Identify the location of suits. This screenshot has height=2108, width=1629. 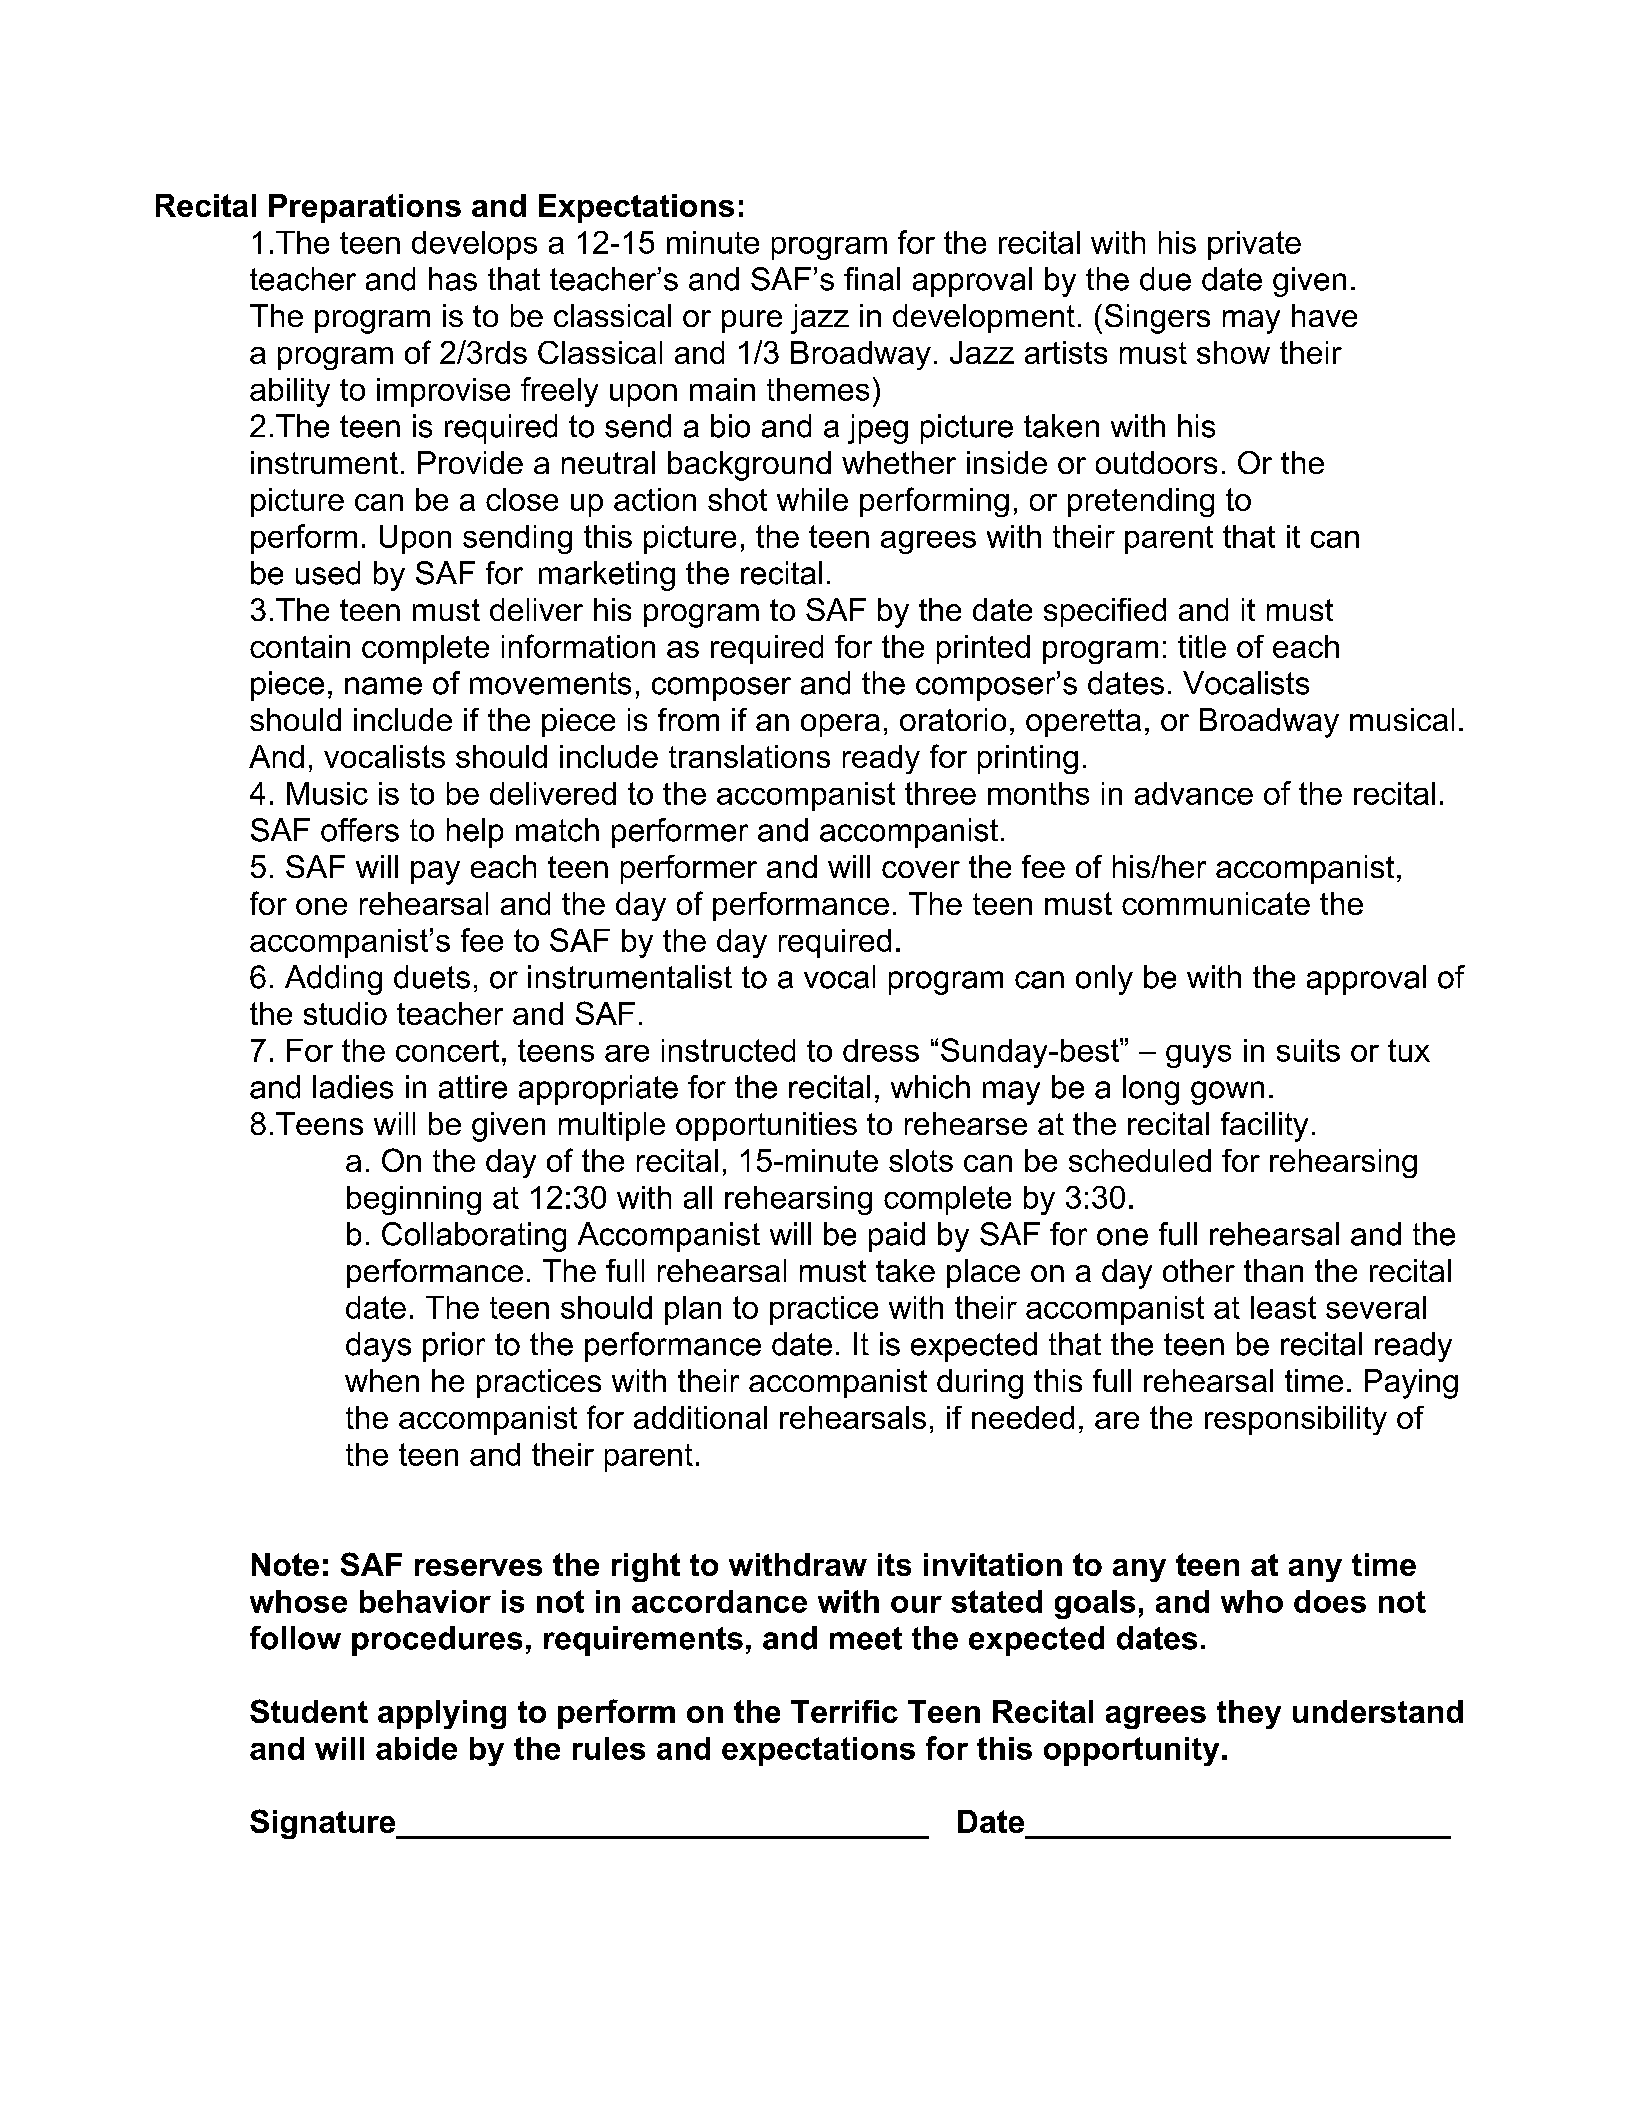
(1308, 1050).
